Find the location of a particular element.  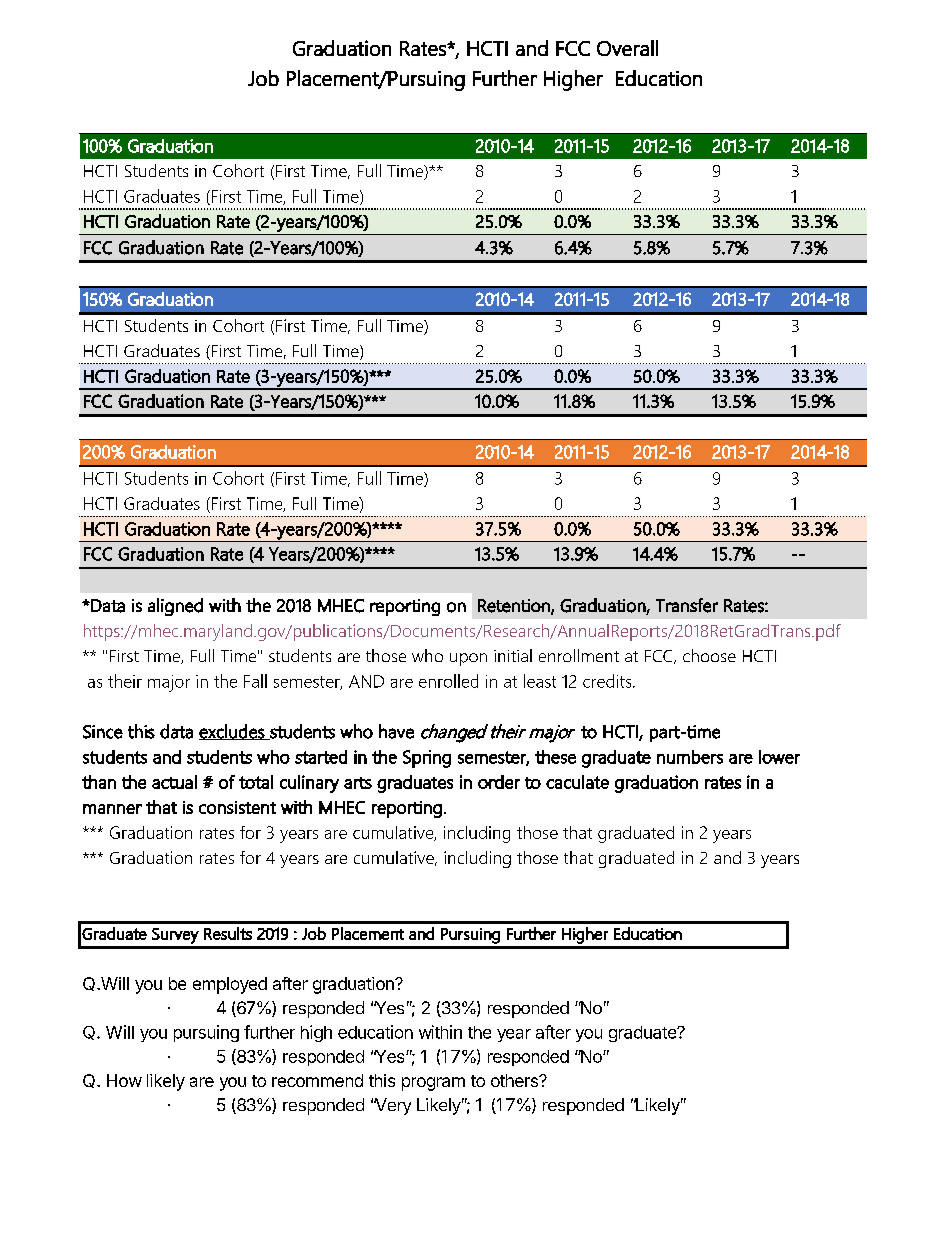

numbers is located at coordinates (690, 757).
